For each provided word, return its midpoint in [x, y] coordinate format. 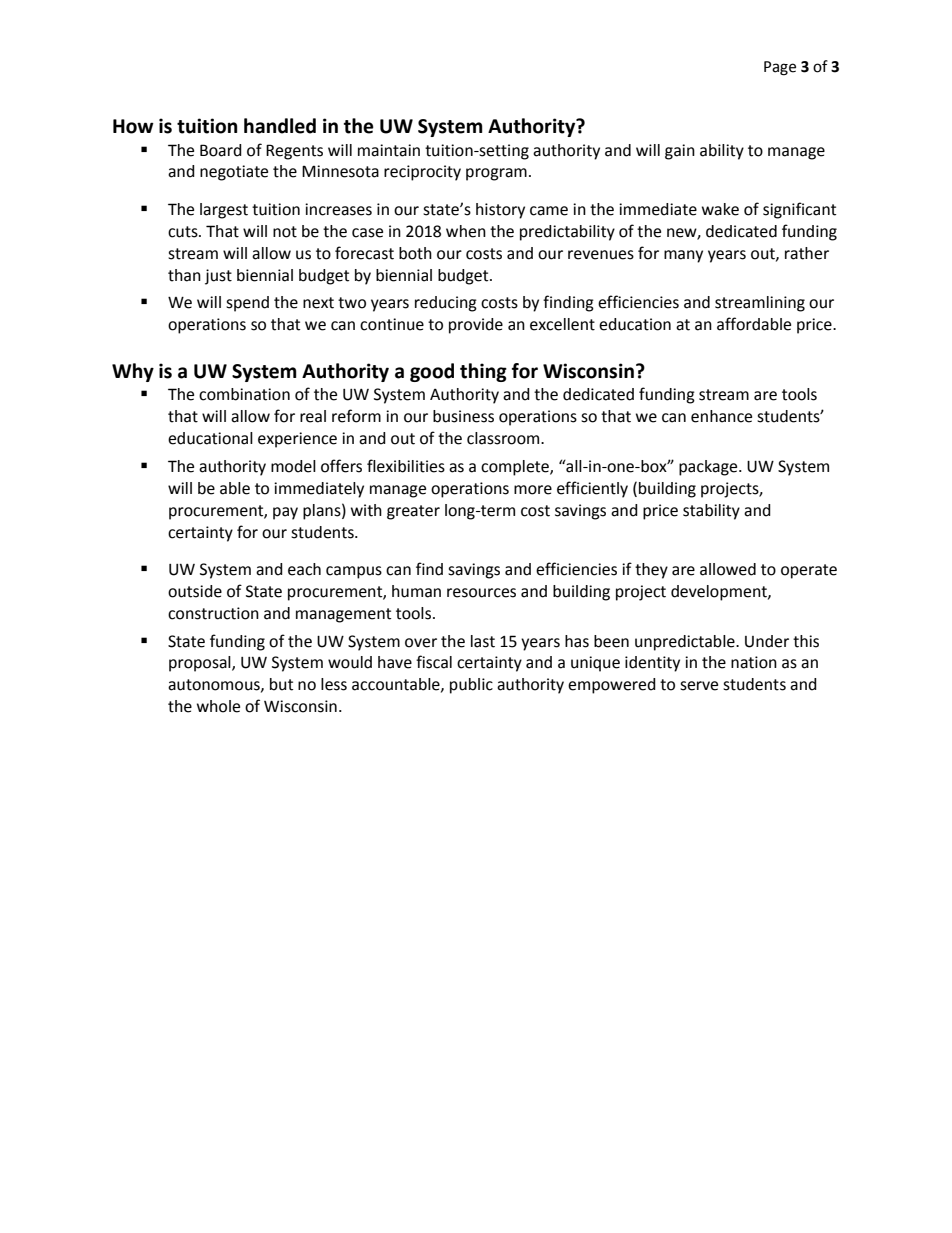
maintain [389, 150]
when [466, 231]
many [683, 256]
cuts [184, 232]
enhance [721, 416]
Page [780, 68]
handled [280, 126]
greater [413, 512]
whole [218, 706]
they [651, 571]
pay [285, 513]
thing [483, 372]
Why [133, 372]
